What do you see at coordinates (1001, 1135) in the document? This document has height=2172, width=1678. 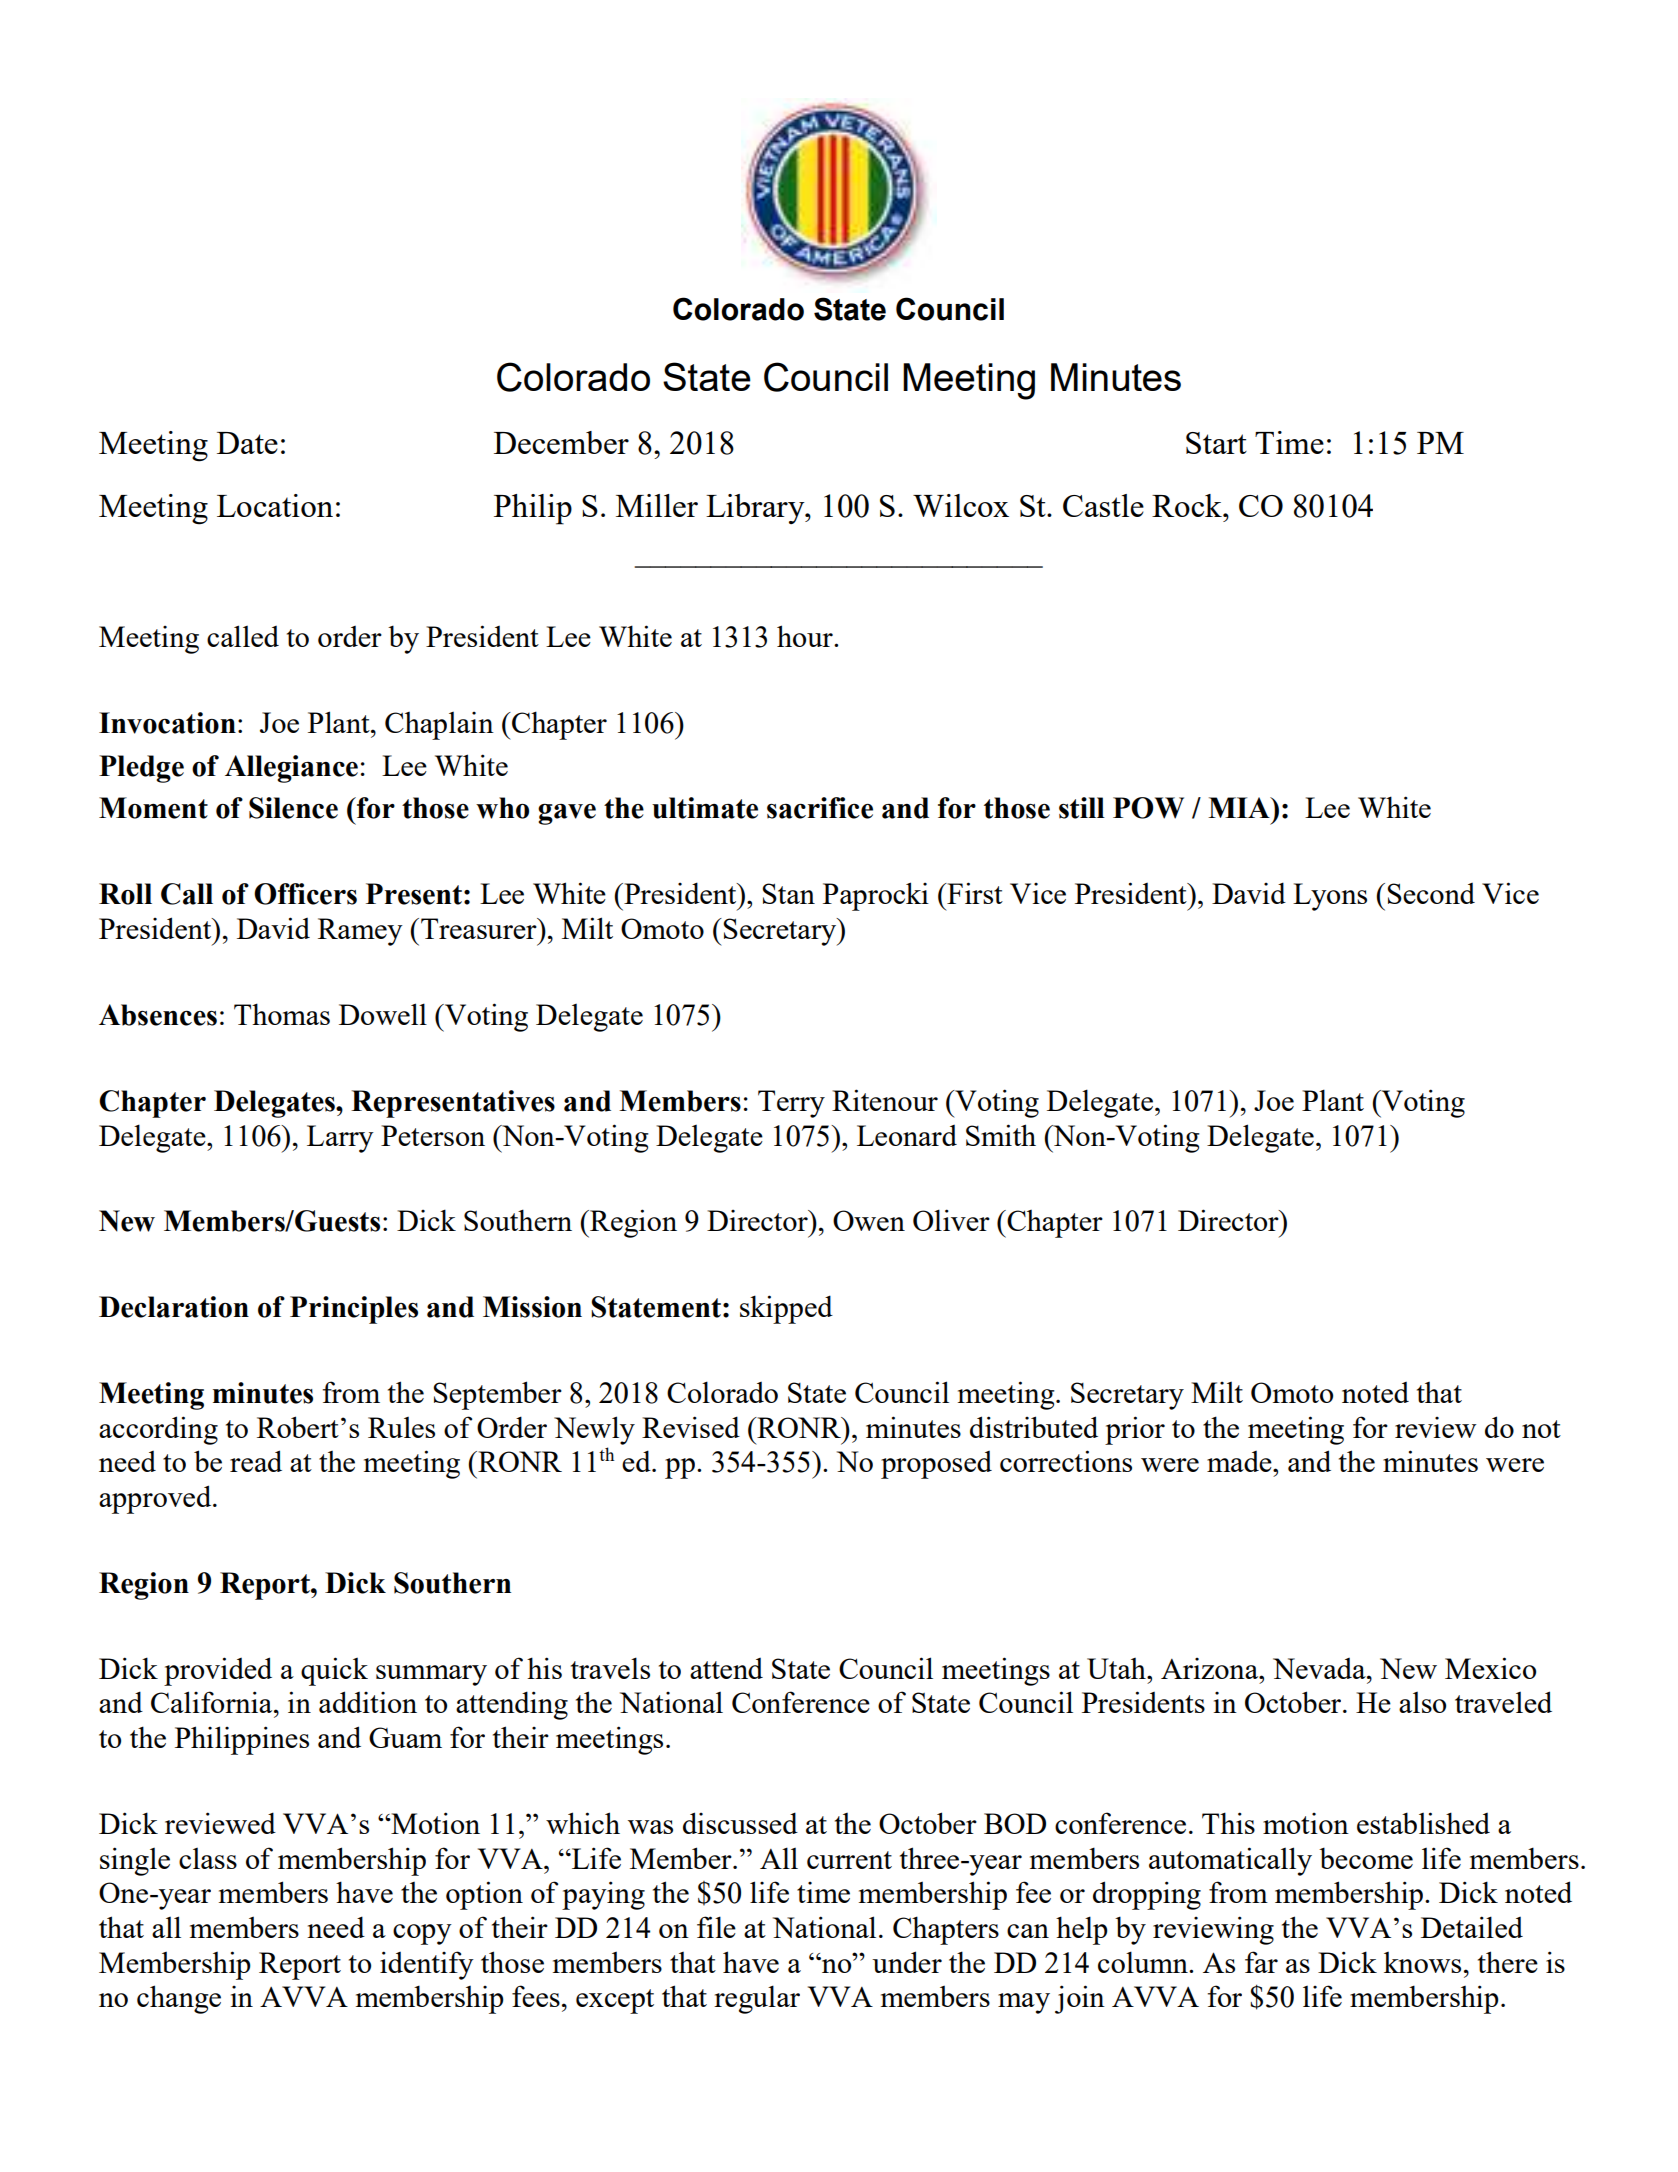 I see `Smith` at bounding box center [1001, 1135].
